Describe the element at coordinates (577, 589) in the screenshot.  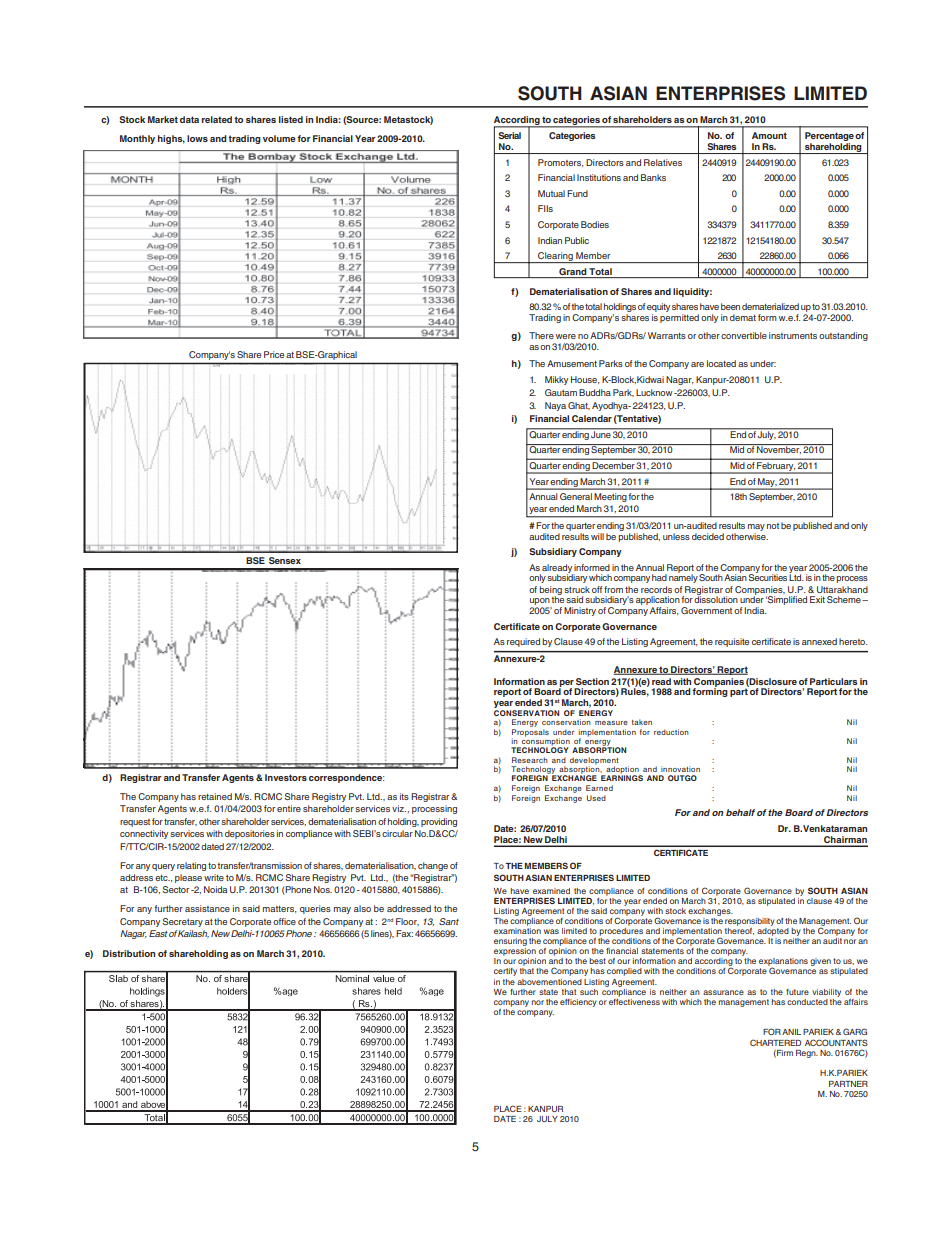
I see `struck` at that location.
